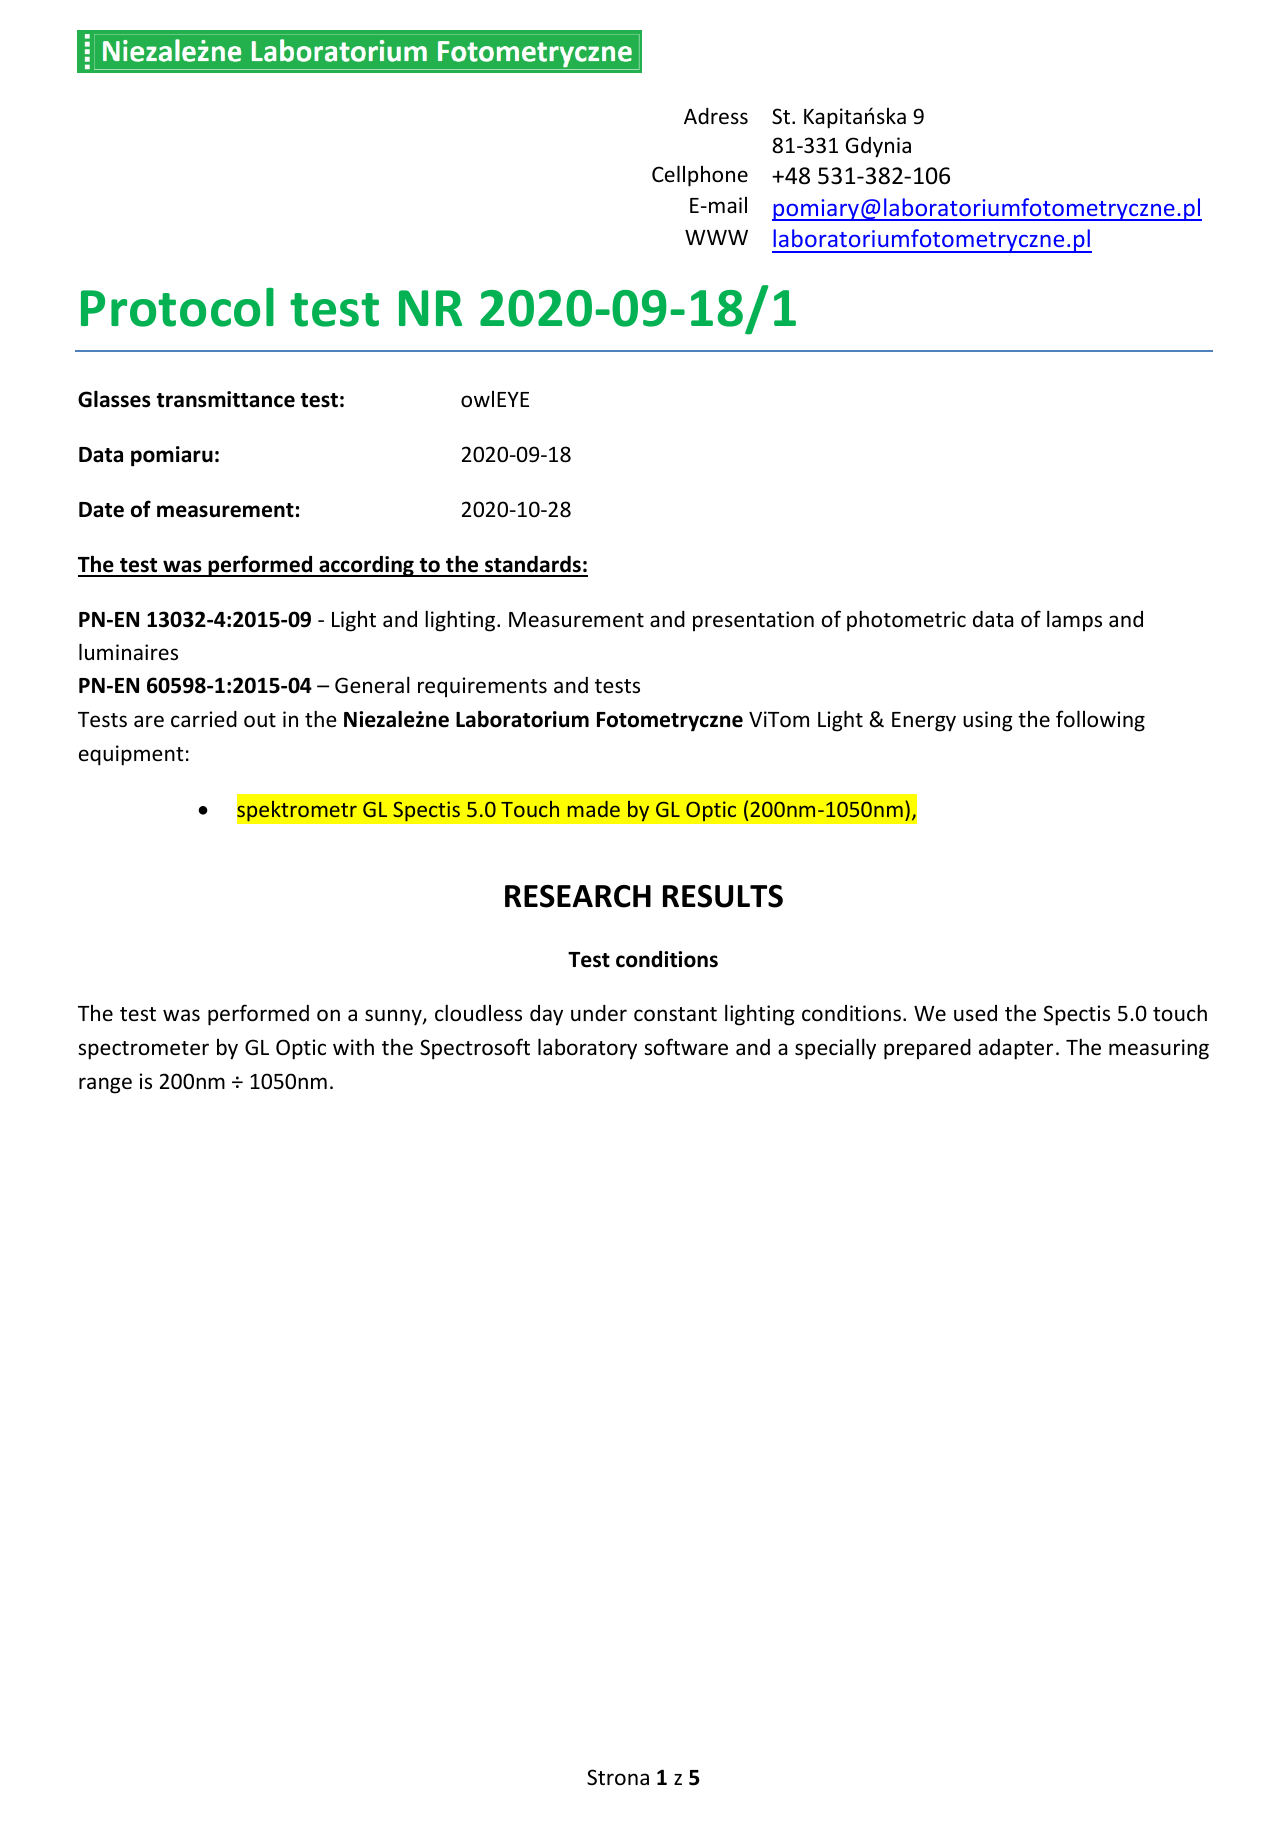  Describe the element at coordinates (105, 1085) in the page. I see `range` at that location.
